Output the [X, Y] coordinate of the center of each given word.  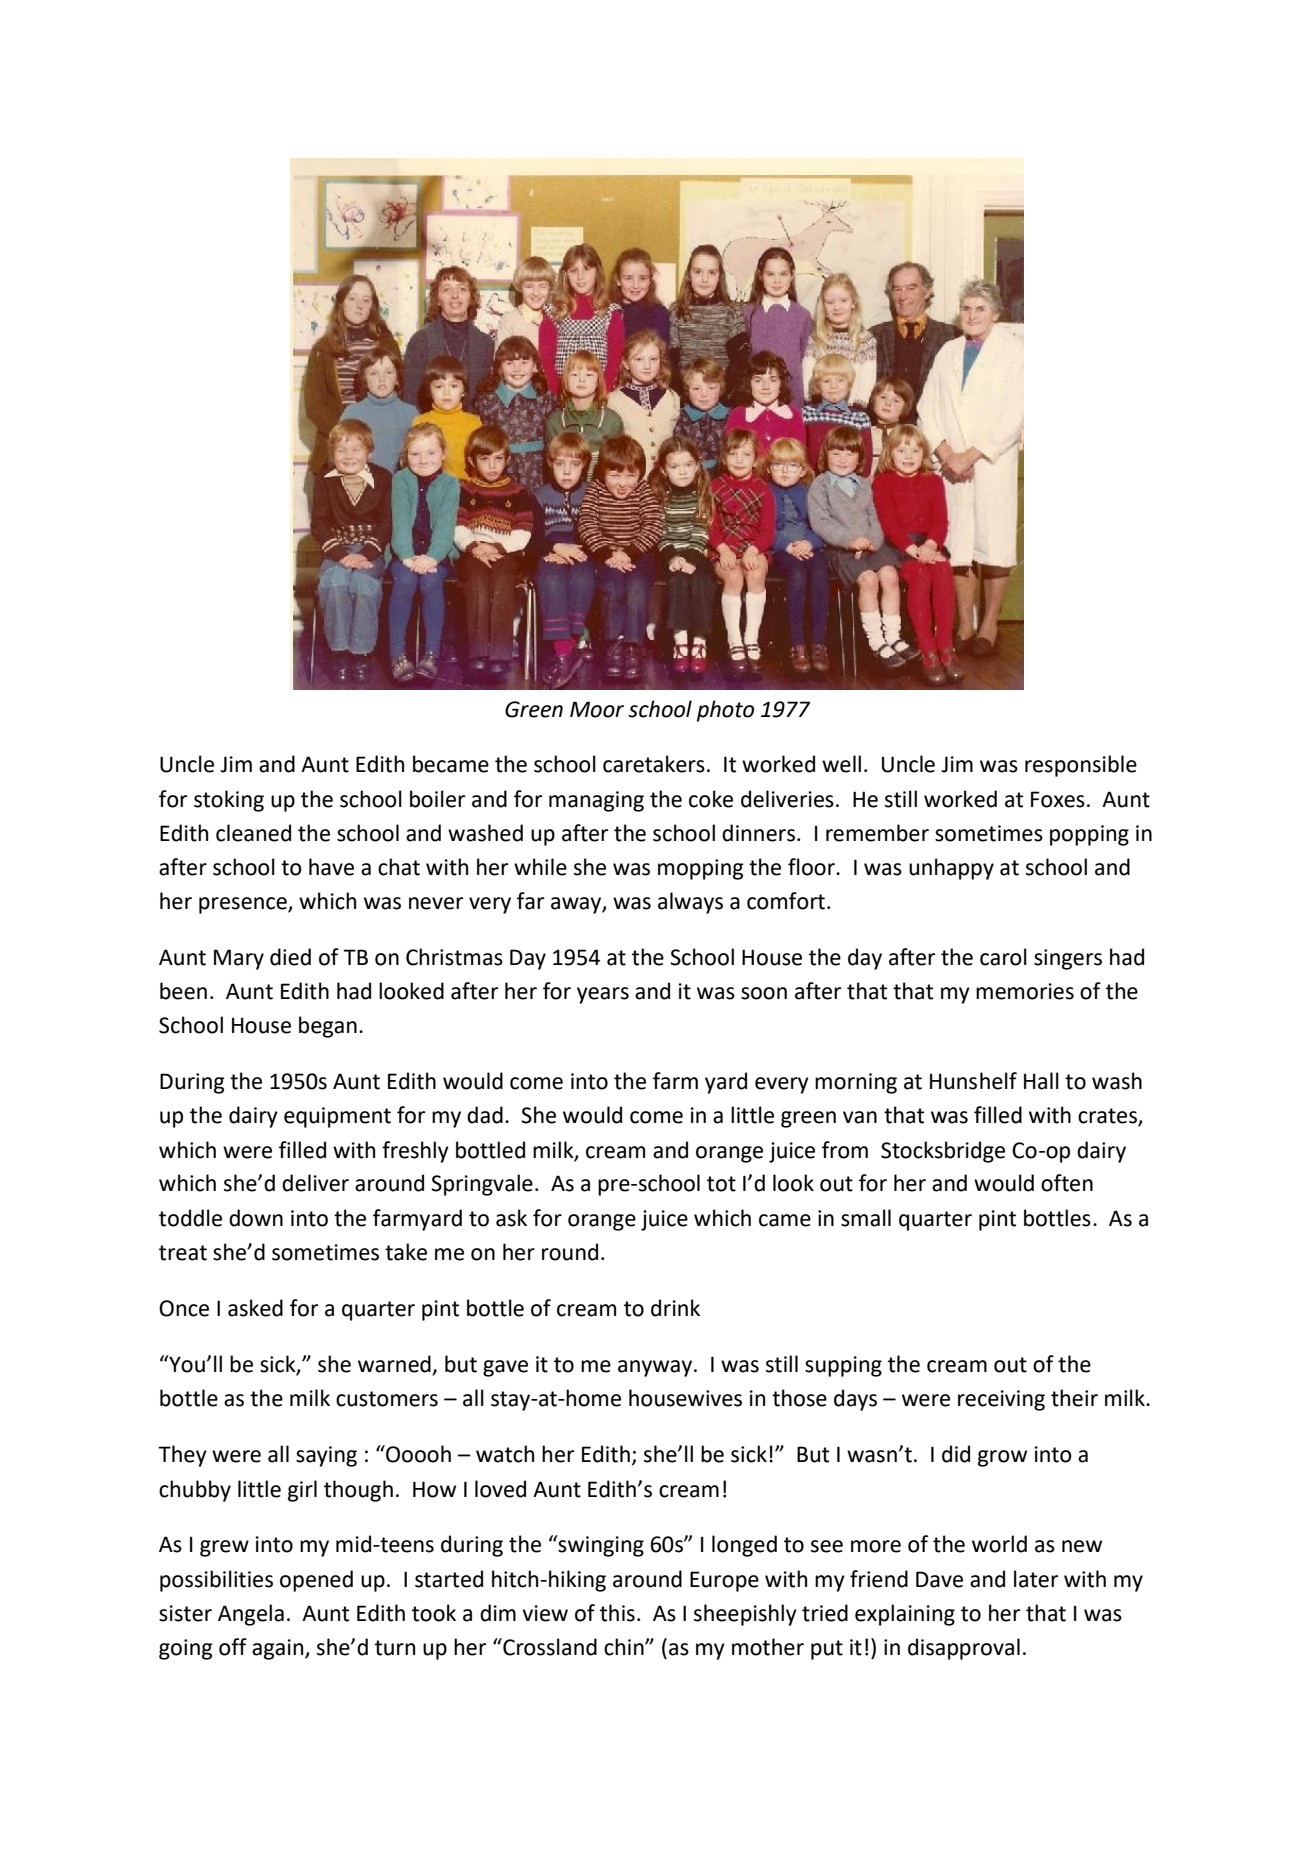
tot [721, 1184]
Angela [251, 1615]
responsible [1081, 766]
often [1067, 1183]
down [256, 1218]
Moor [597, 709]
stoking [229, 801]
